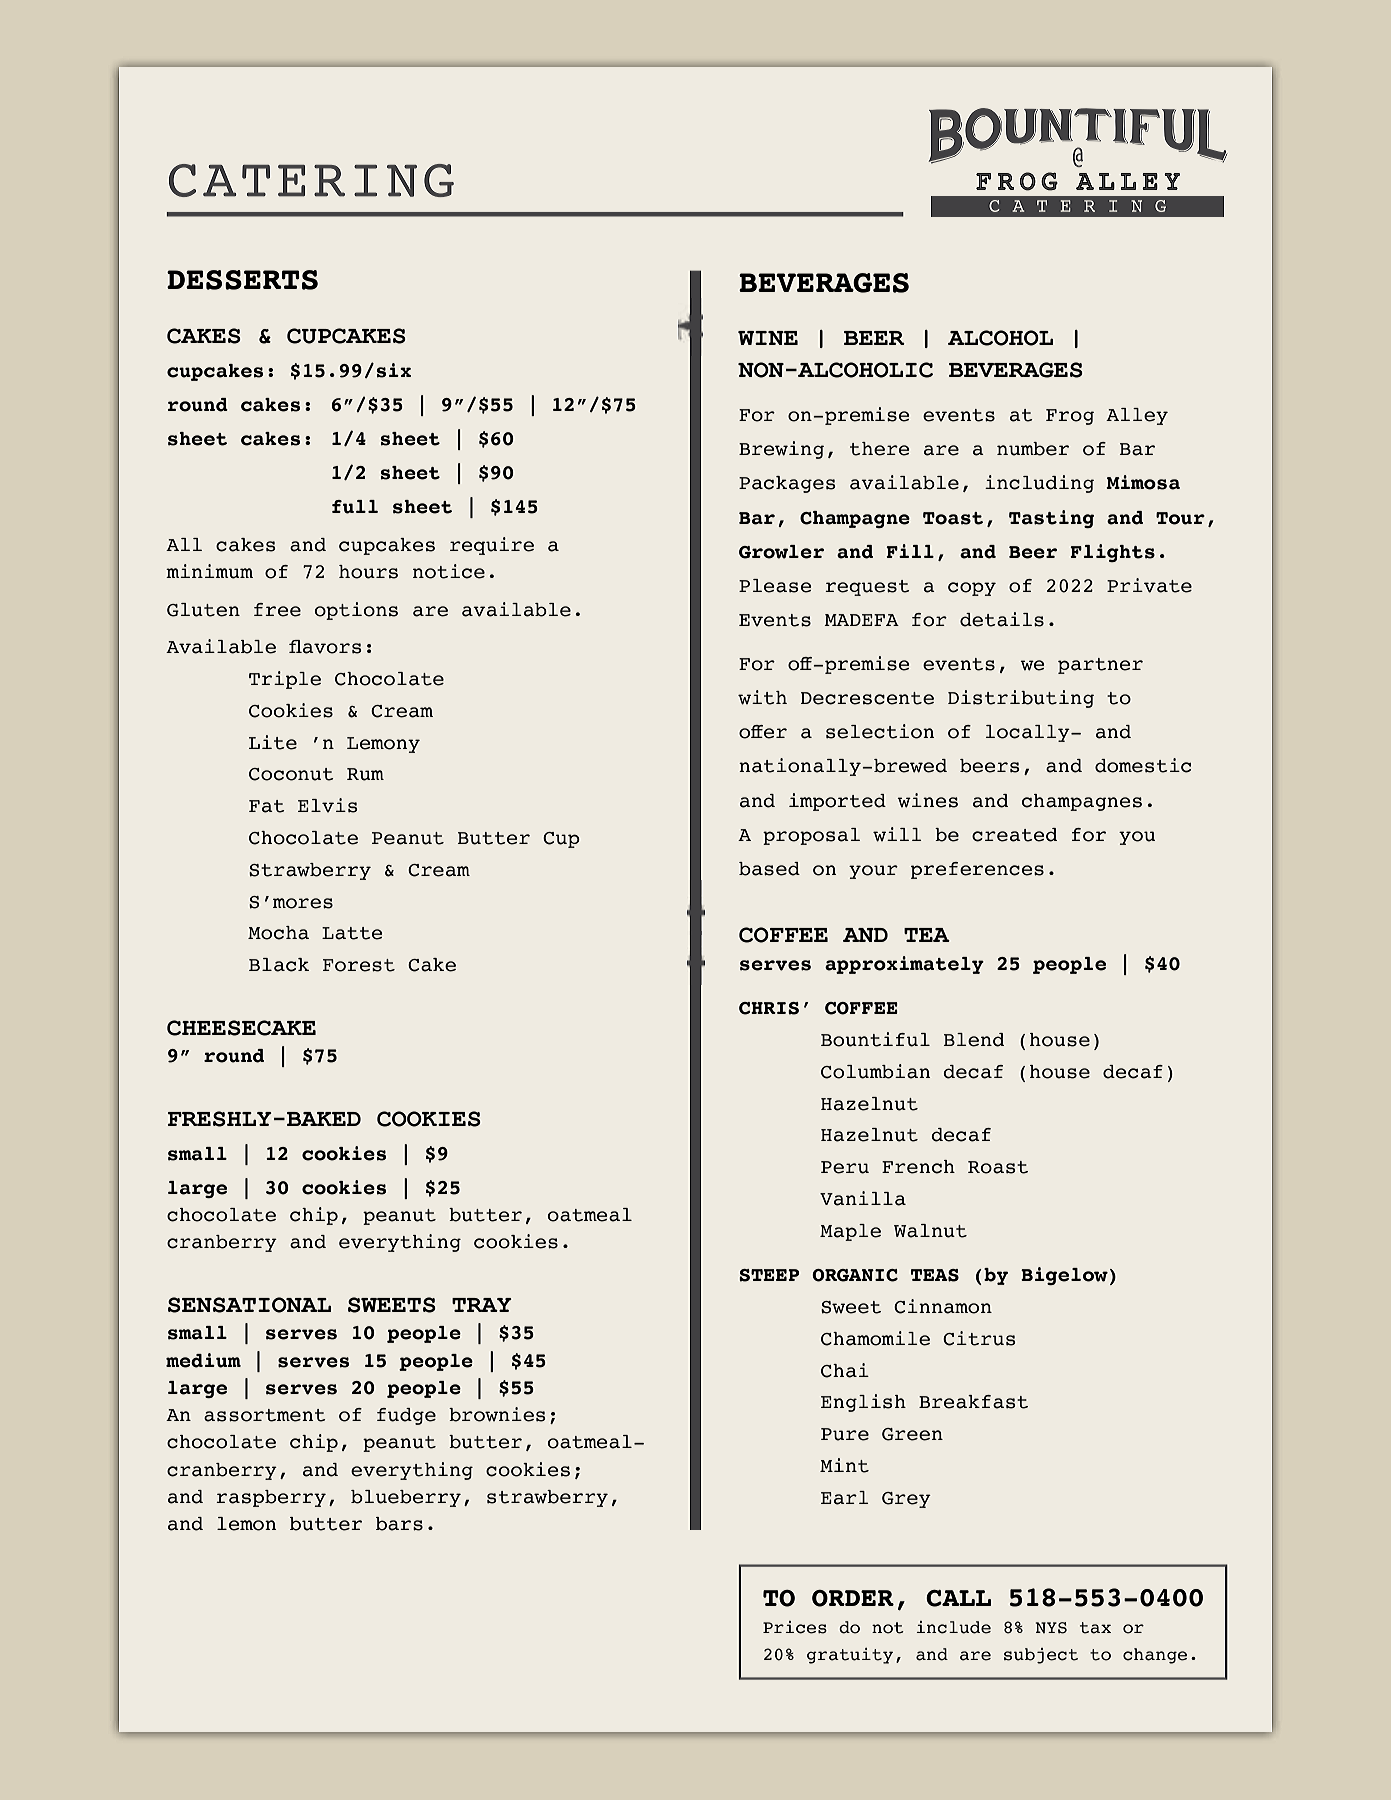  What do you see at coordinates (1070, 417) in the document?
I see `Frog` at bounding box center [1070, 417].
